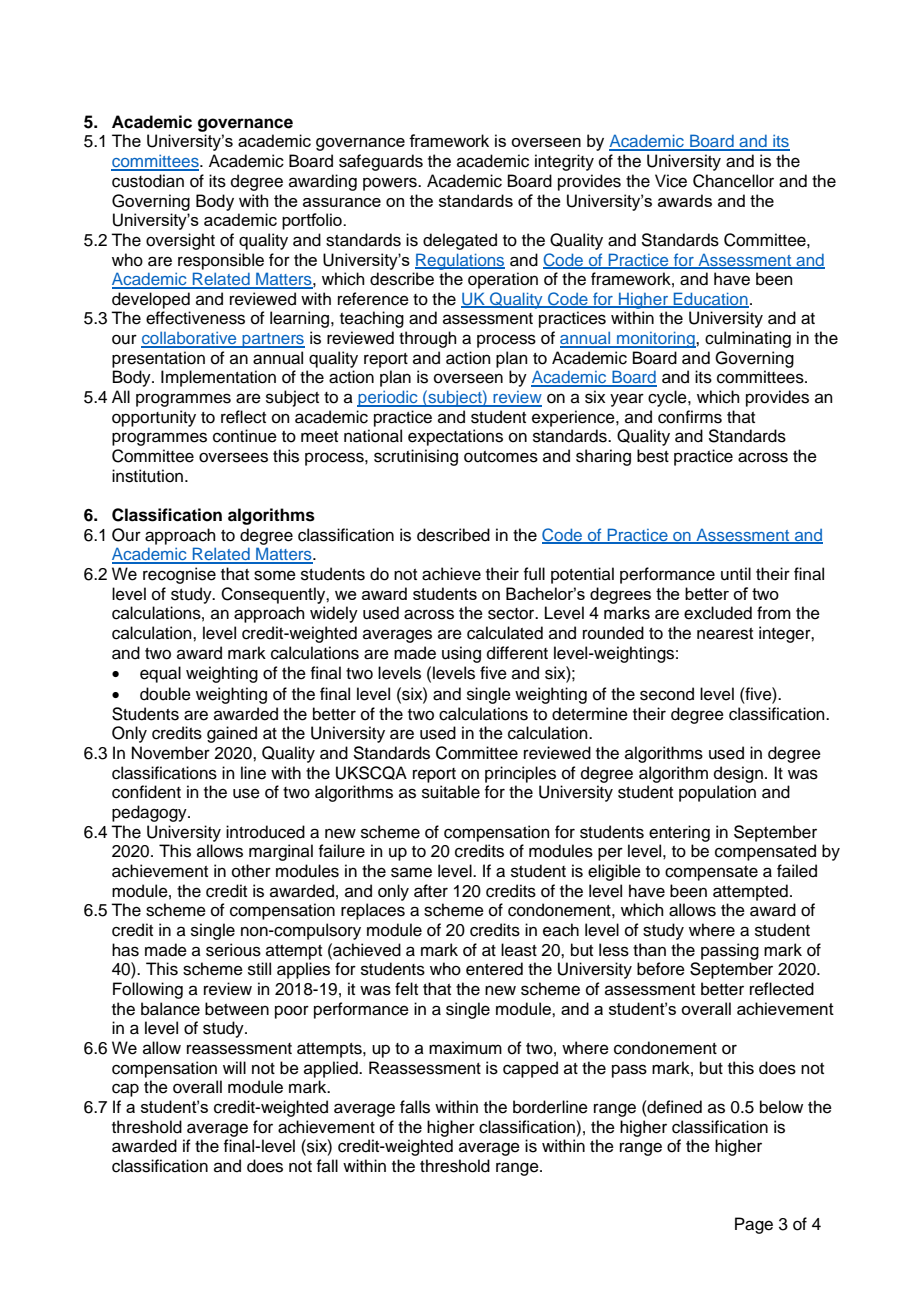 The width and height of the image is (924, 1308). I want to click on capped, so click(530, 1069).
